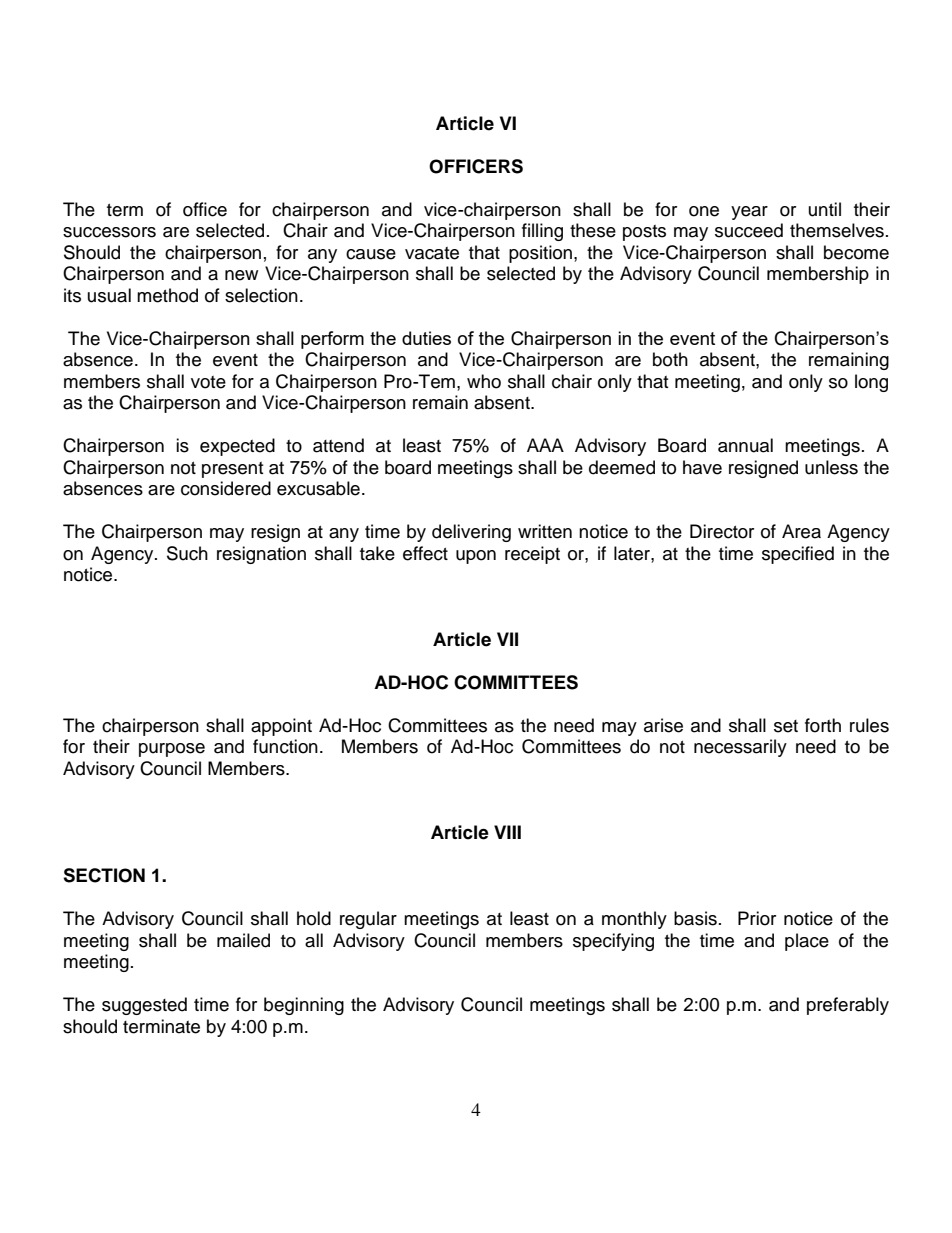 The height and width of the document is (1233, 952). I want to click on unless, so click(831, 467).
